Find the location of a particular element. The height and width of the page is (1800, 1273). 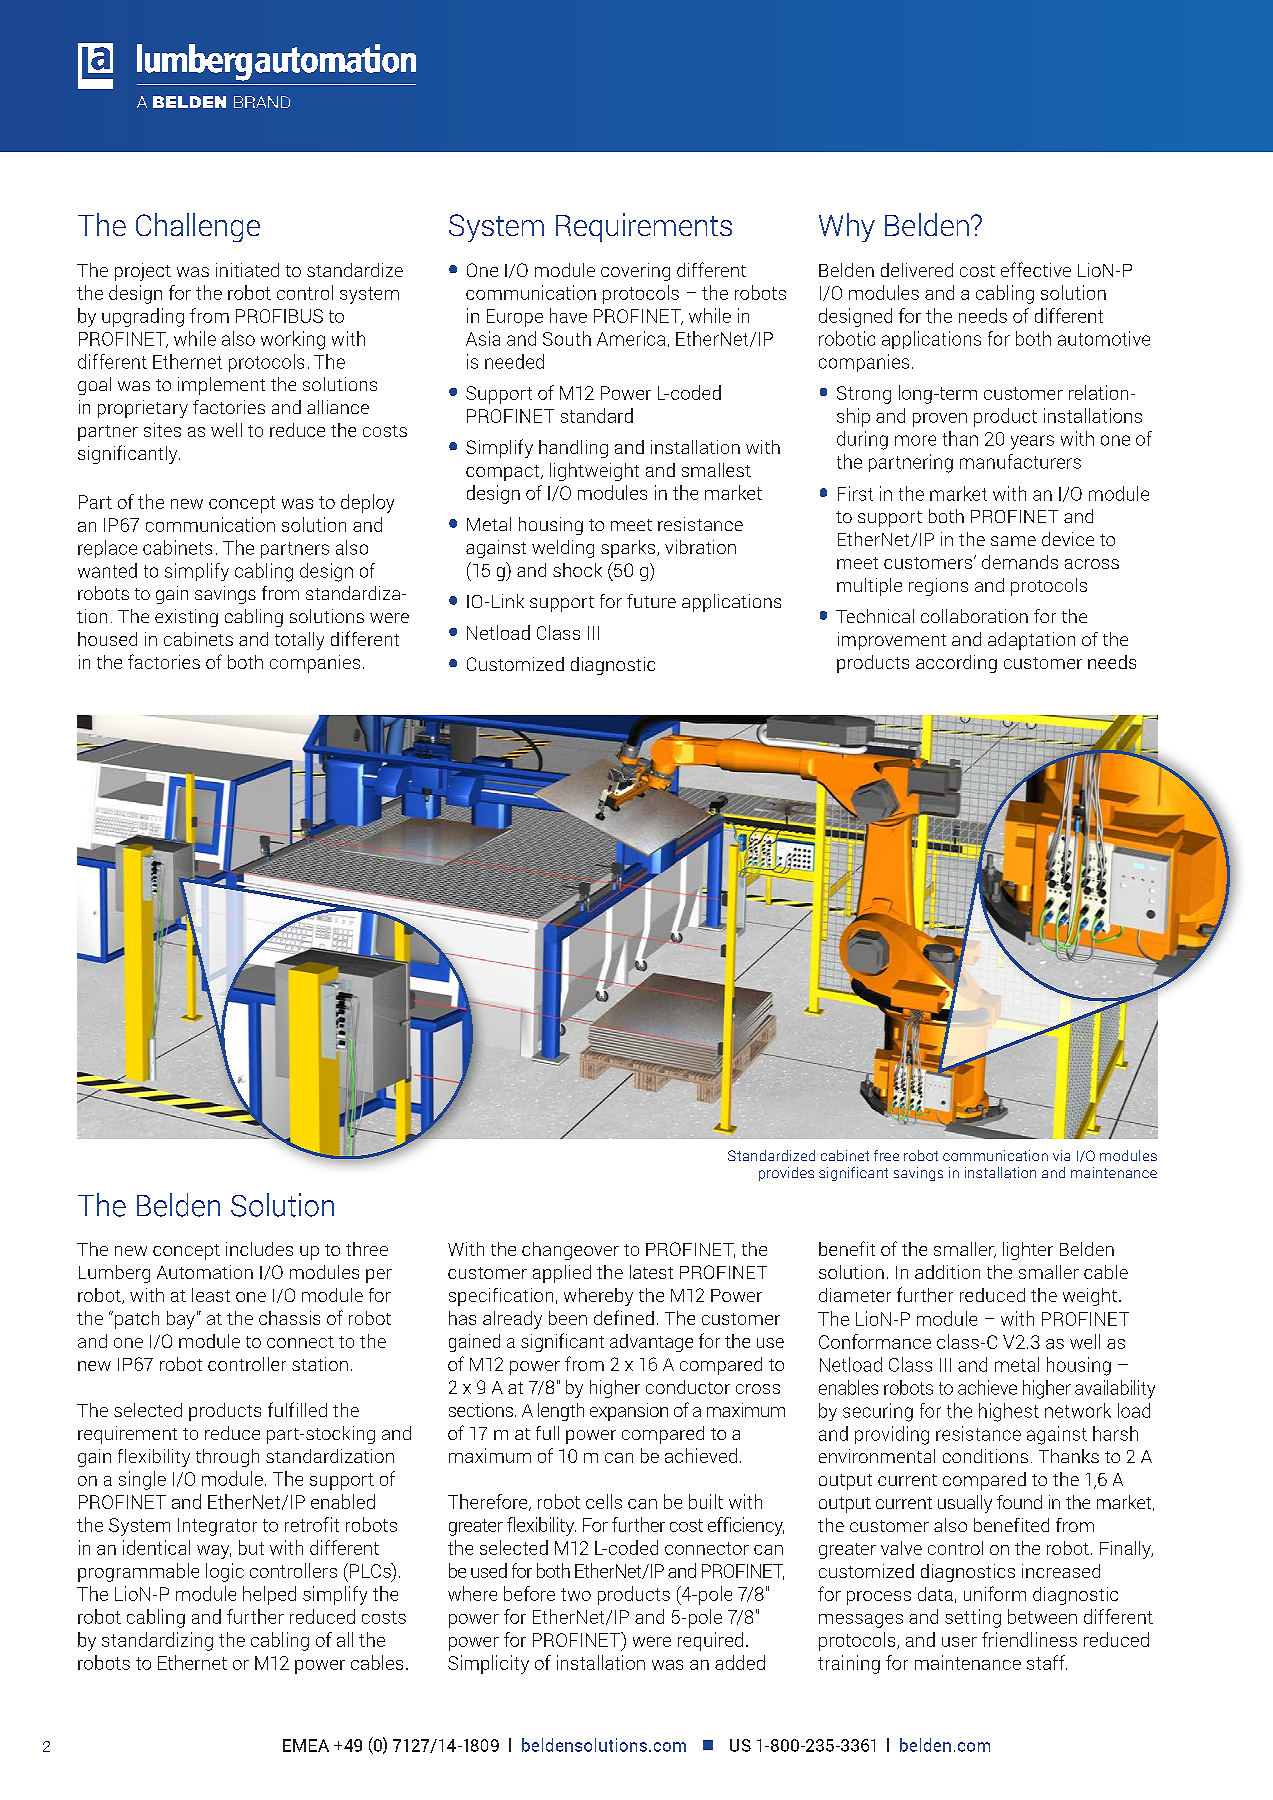

according is located at coordinates (956, 664).
